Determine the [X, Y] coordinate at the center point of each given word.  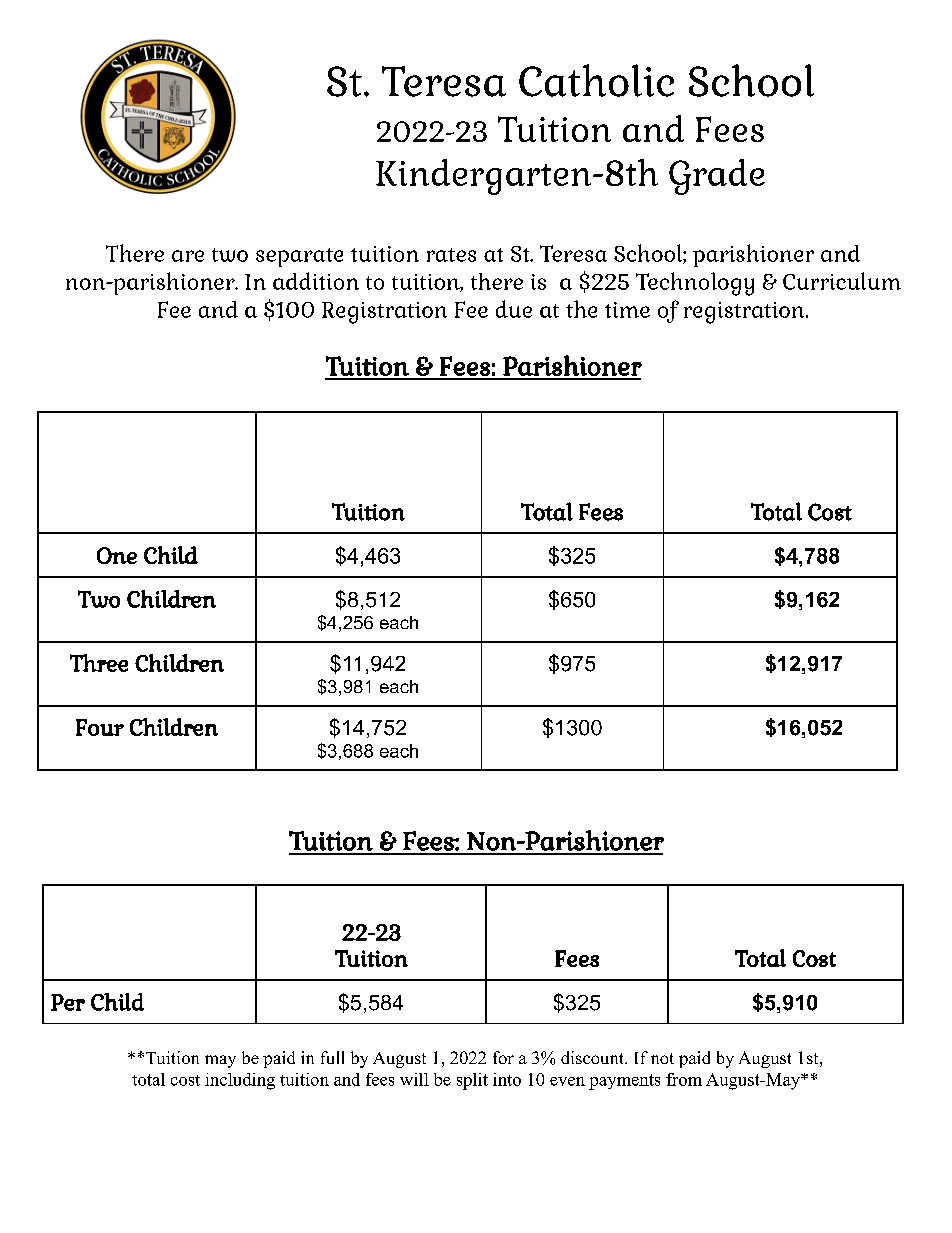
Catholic [596, 80]
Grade [717, 177]
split [472, 1081]
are [188, 256]
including [240, 1081]
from [684, 1079]
